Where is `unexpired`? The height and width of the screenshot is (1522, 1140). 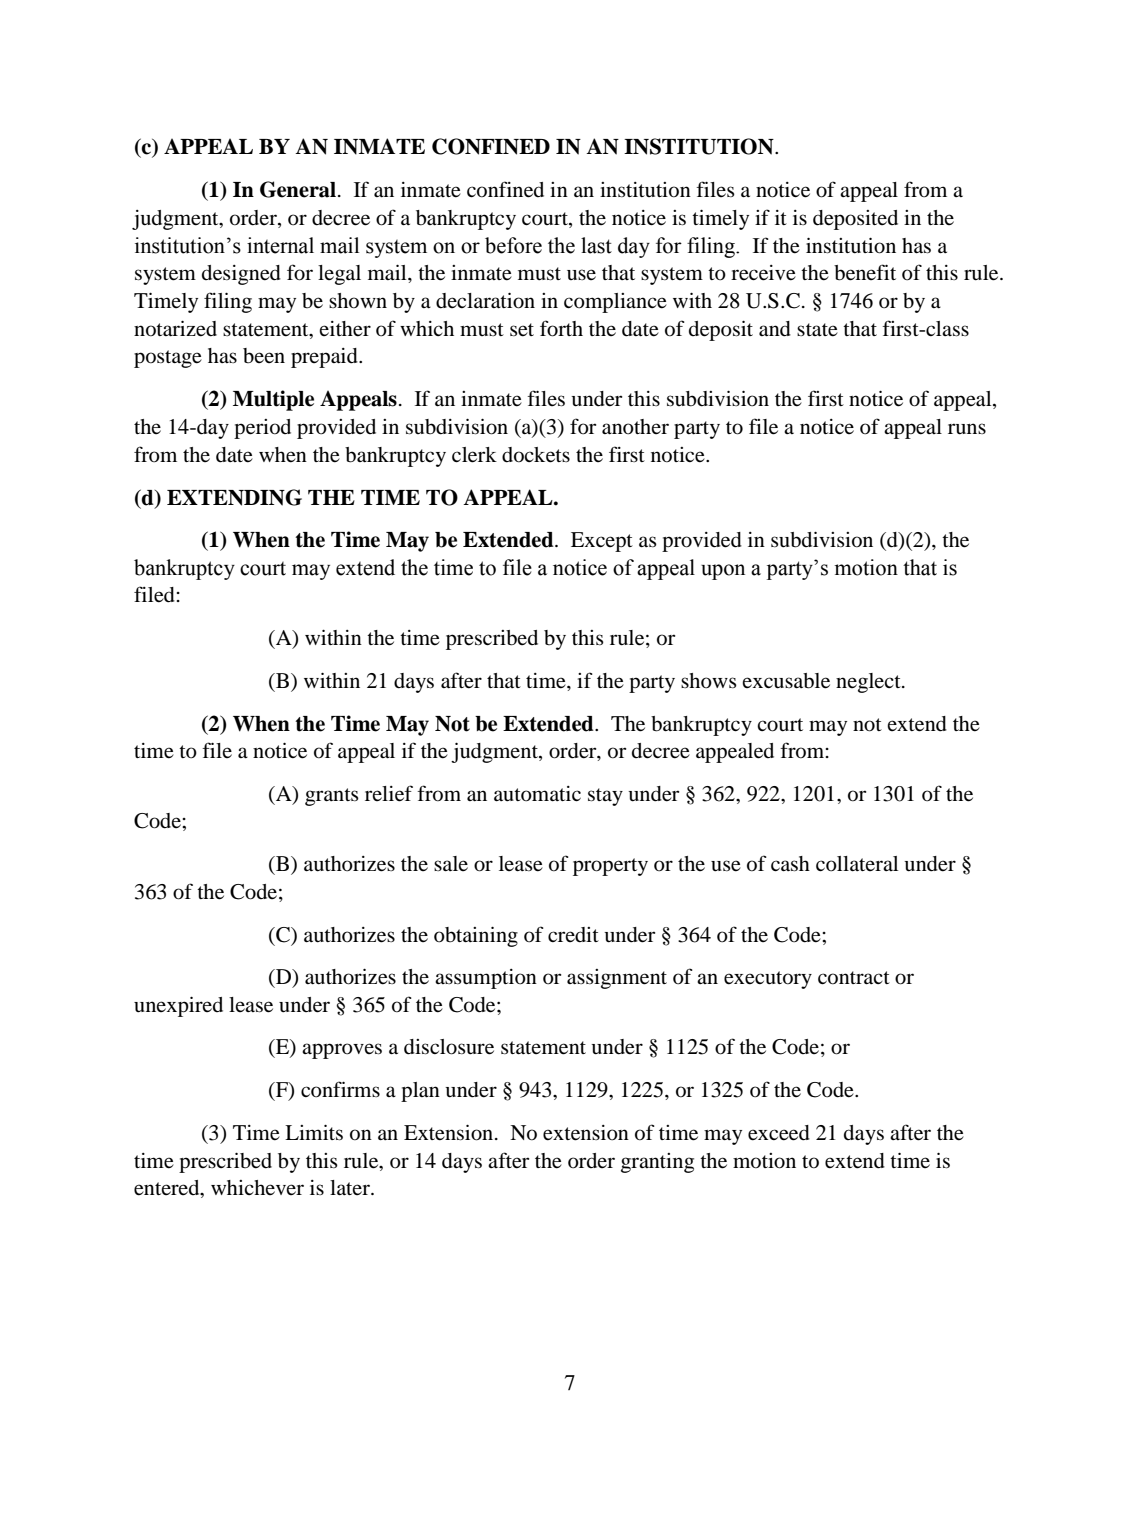
unexpired is located at coordinates (178, 1006).
